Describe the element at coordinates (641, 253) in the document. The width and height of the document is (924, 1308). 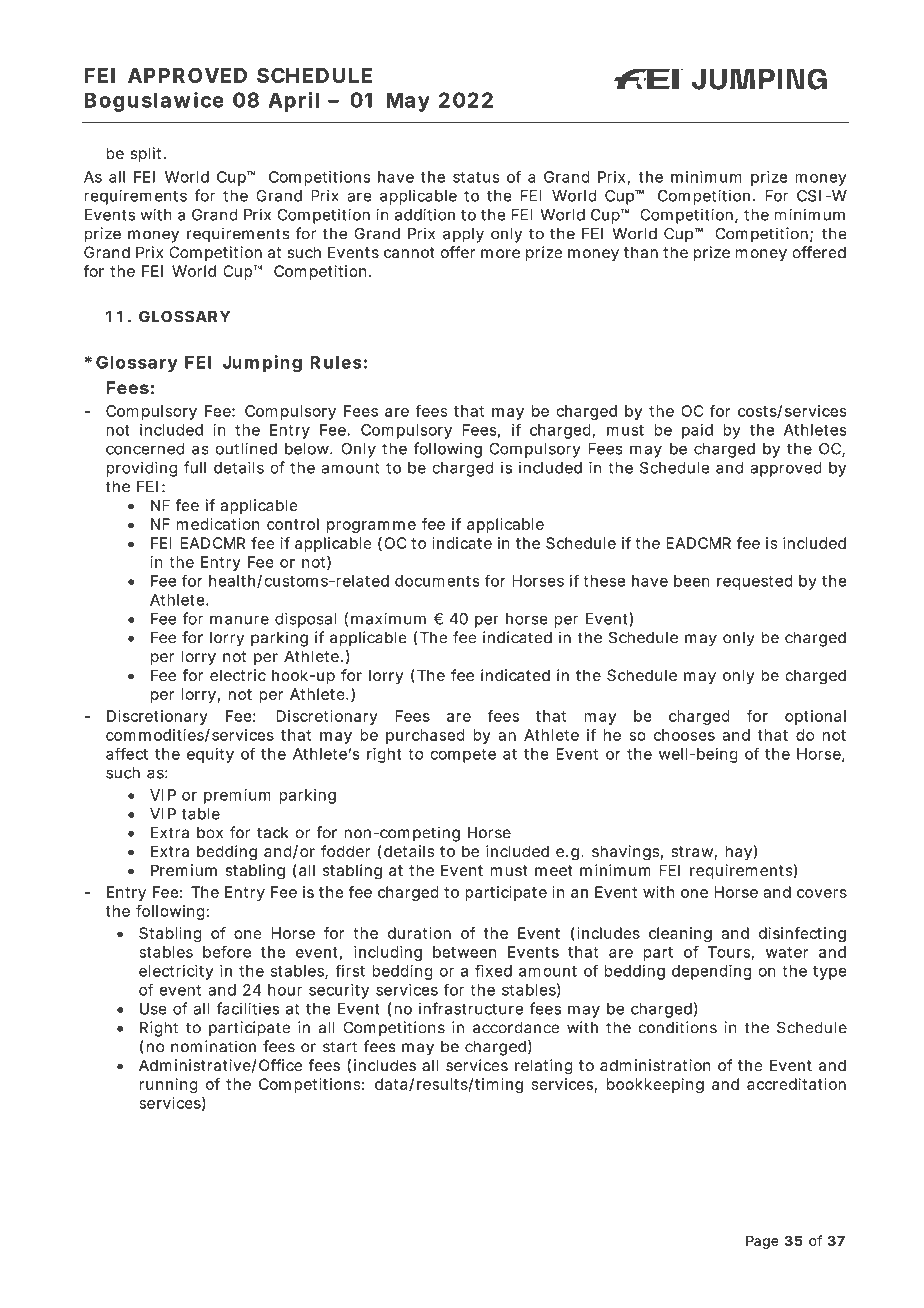
I see `than` at that location.
